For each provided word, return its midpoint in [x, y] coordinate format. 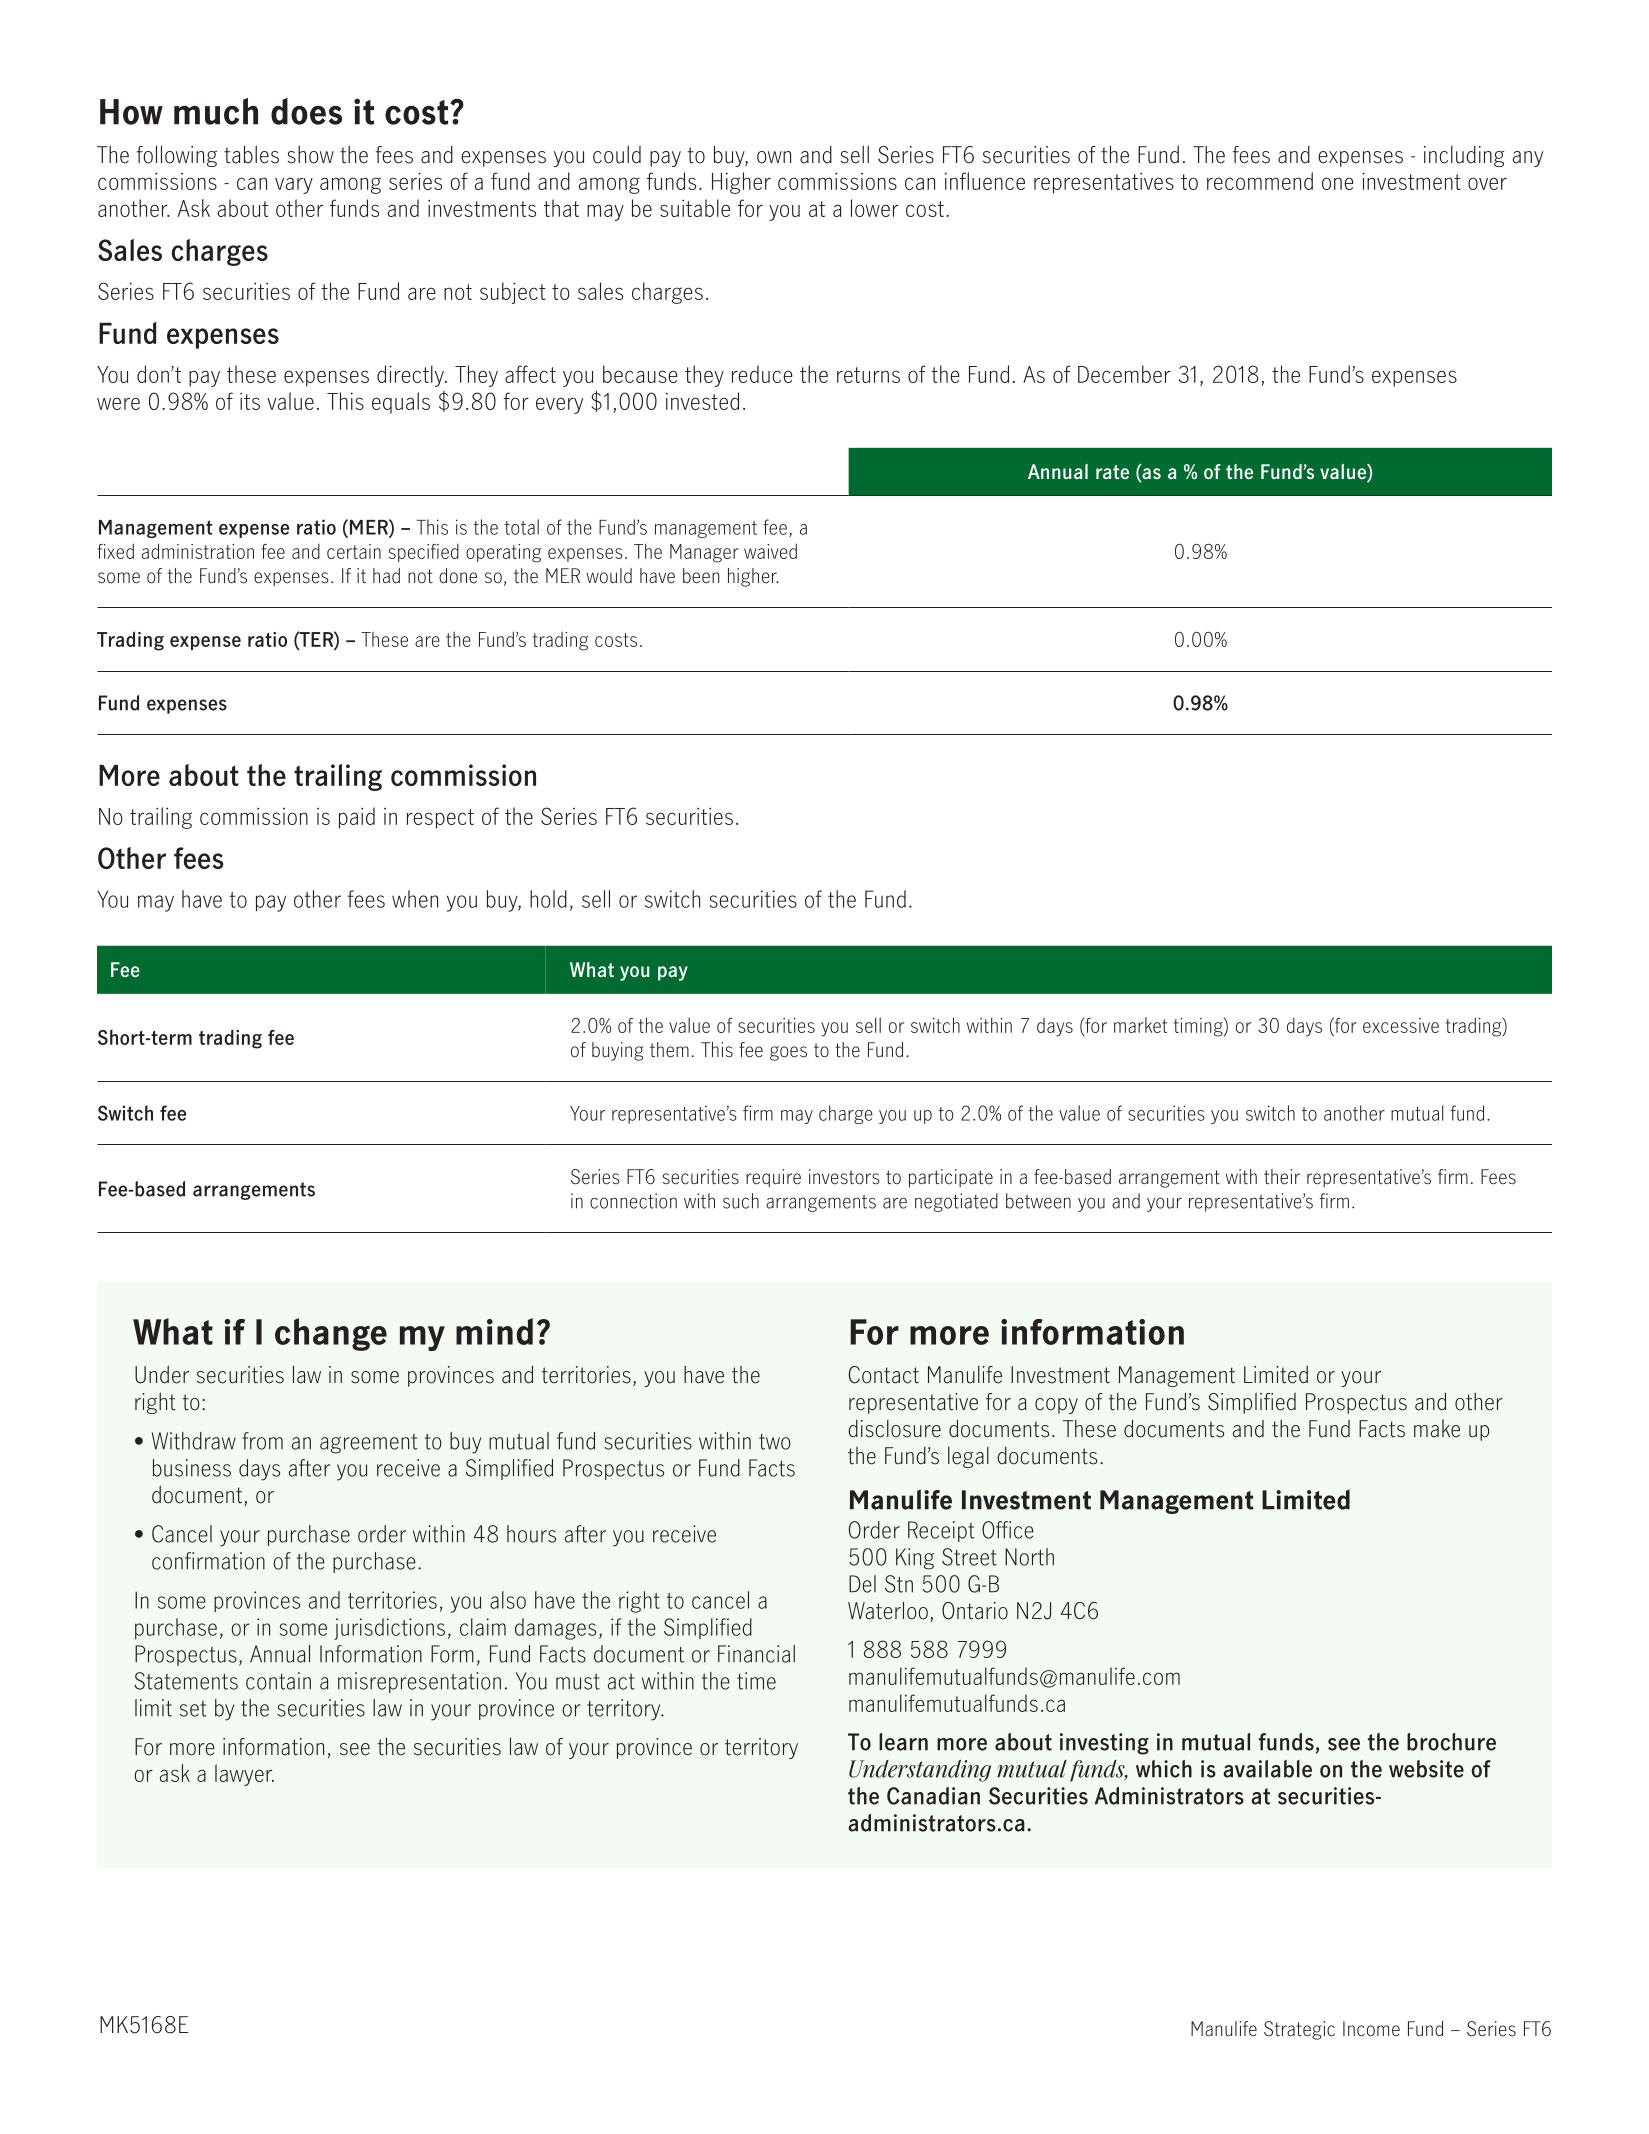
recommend [1260, 181]
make [1437, 1428]
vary [294, 185]
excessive [1401, 1025]
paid [357, 818]
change [331, 1334]
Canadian [933, 1796]
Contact [884, 1375]
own [774, 157]
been [701, 576]
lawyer [244, 1775]
